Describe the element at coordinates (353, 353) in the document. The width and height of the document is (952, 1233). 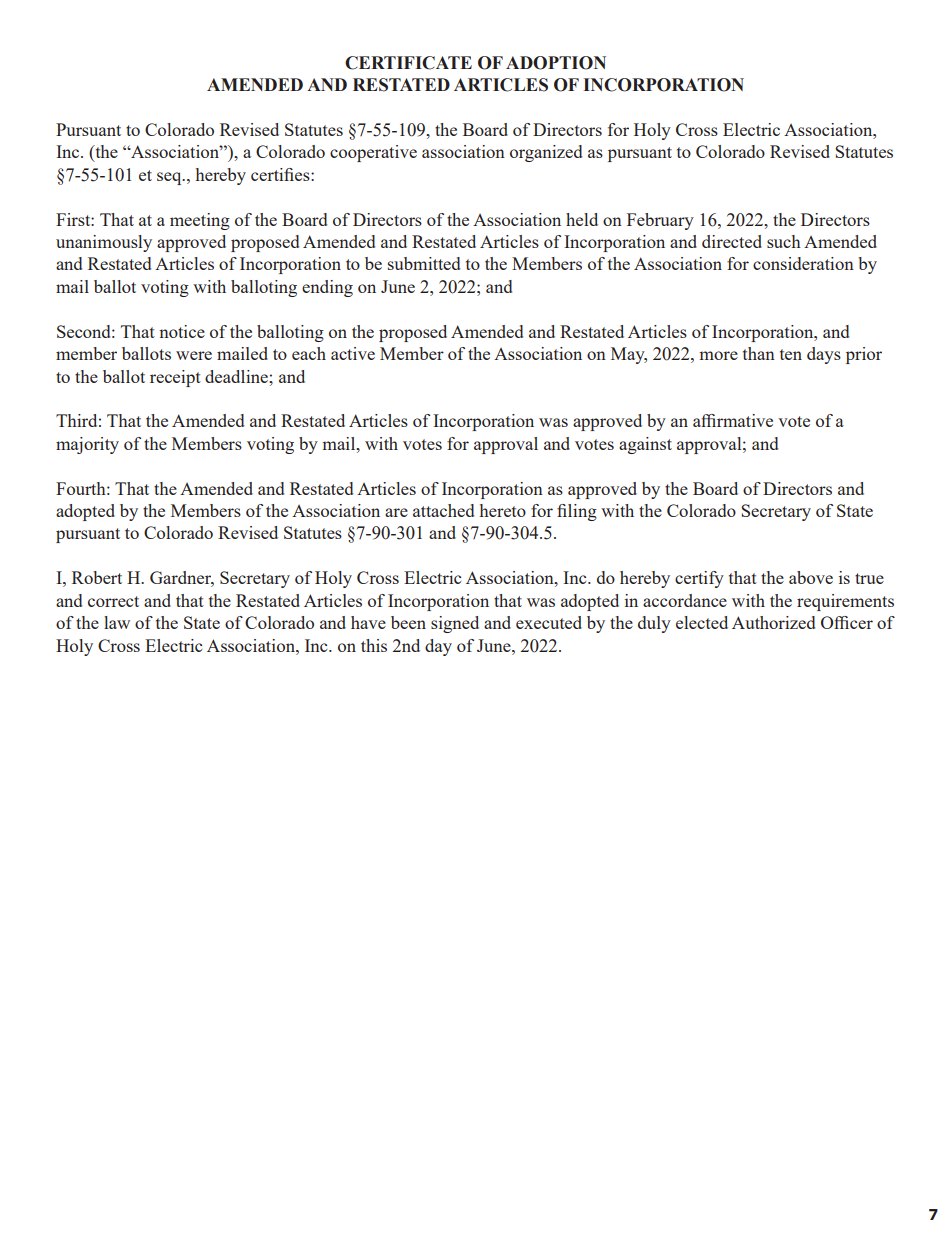
I see `active` at that location.
